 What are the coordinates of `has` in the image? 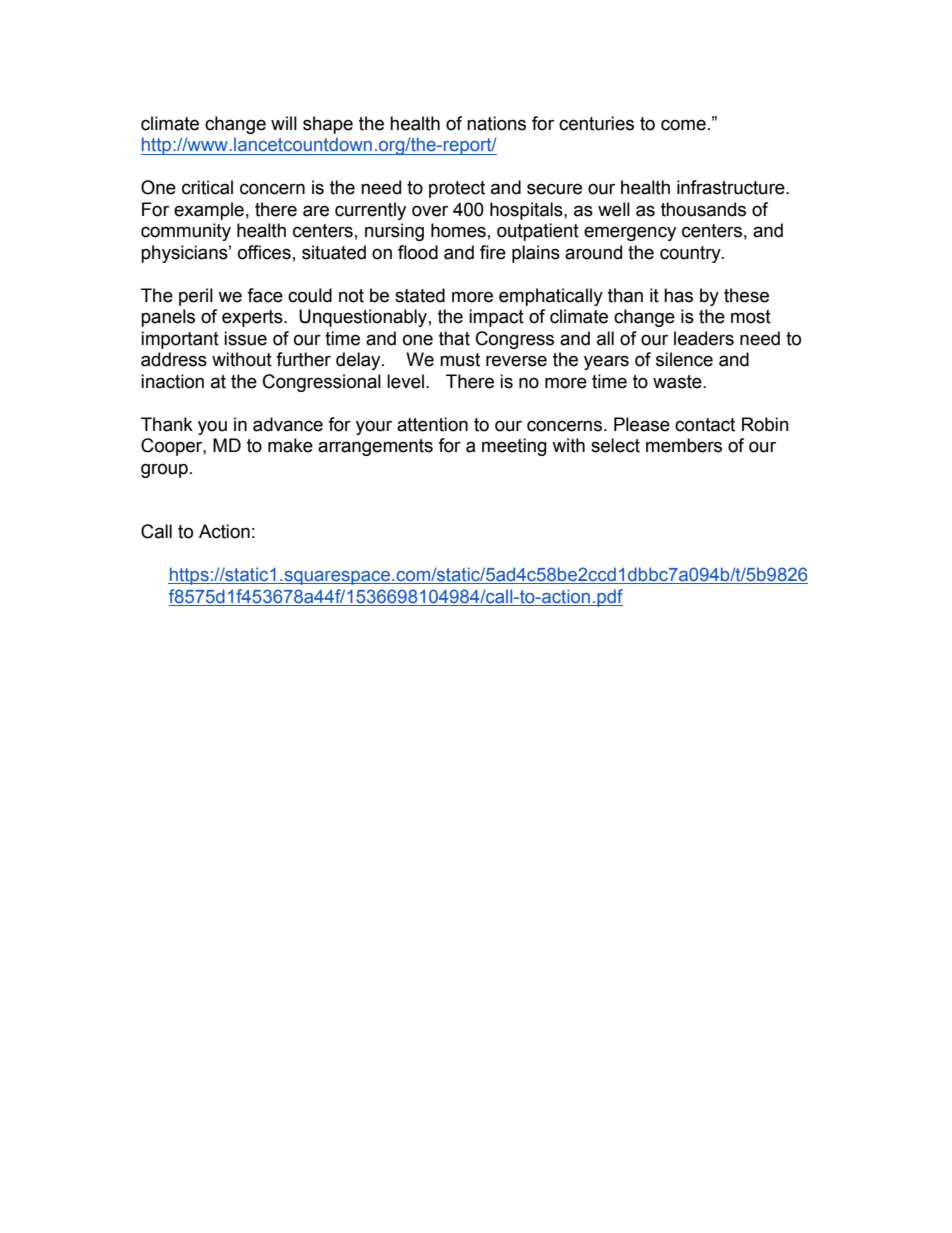 It's located at (678, 295).
